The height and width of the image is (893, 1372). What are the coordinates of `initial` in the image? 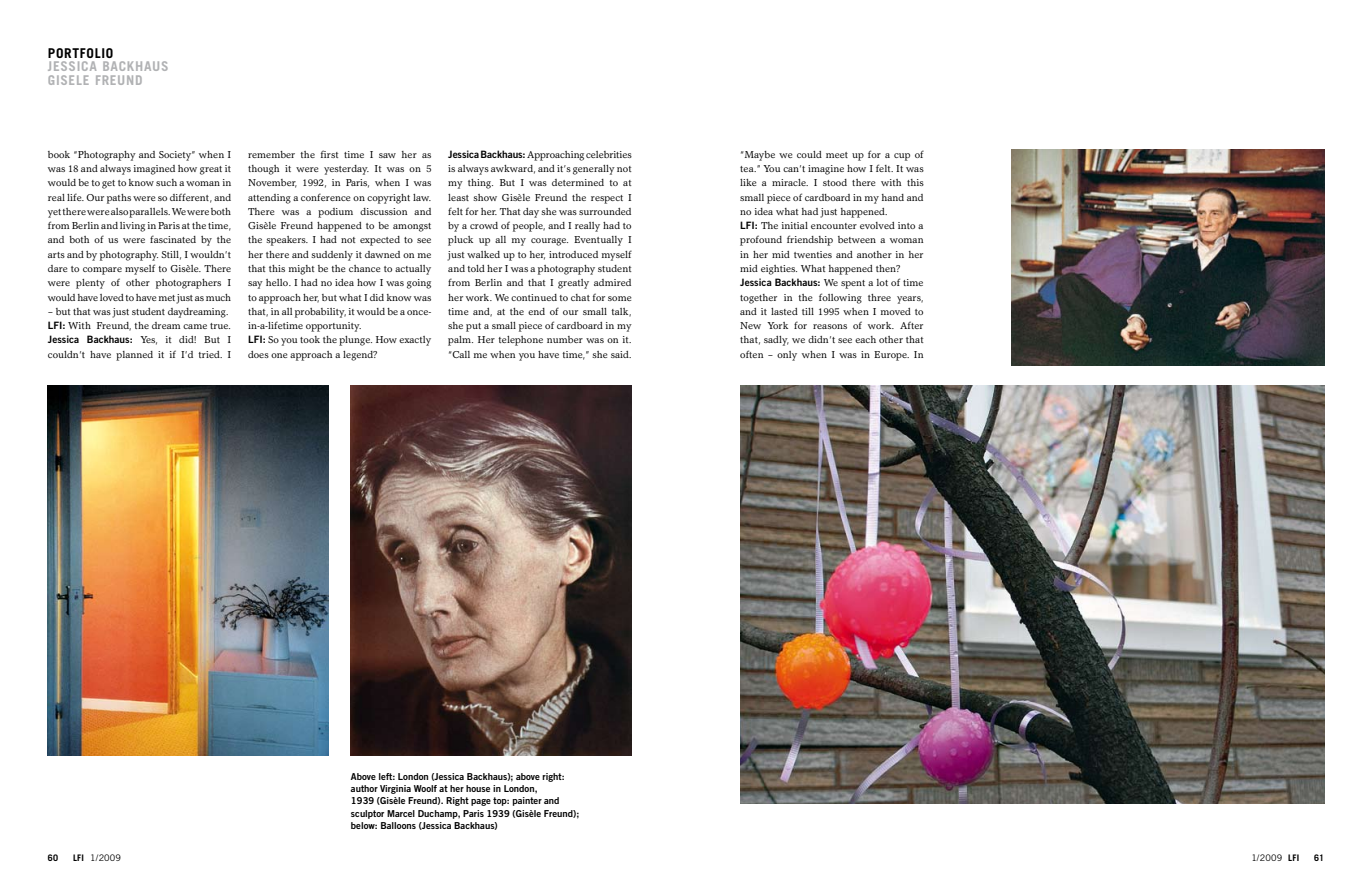 It's located at (795, 225).
